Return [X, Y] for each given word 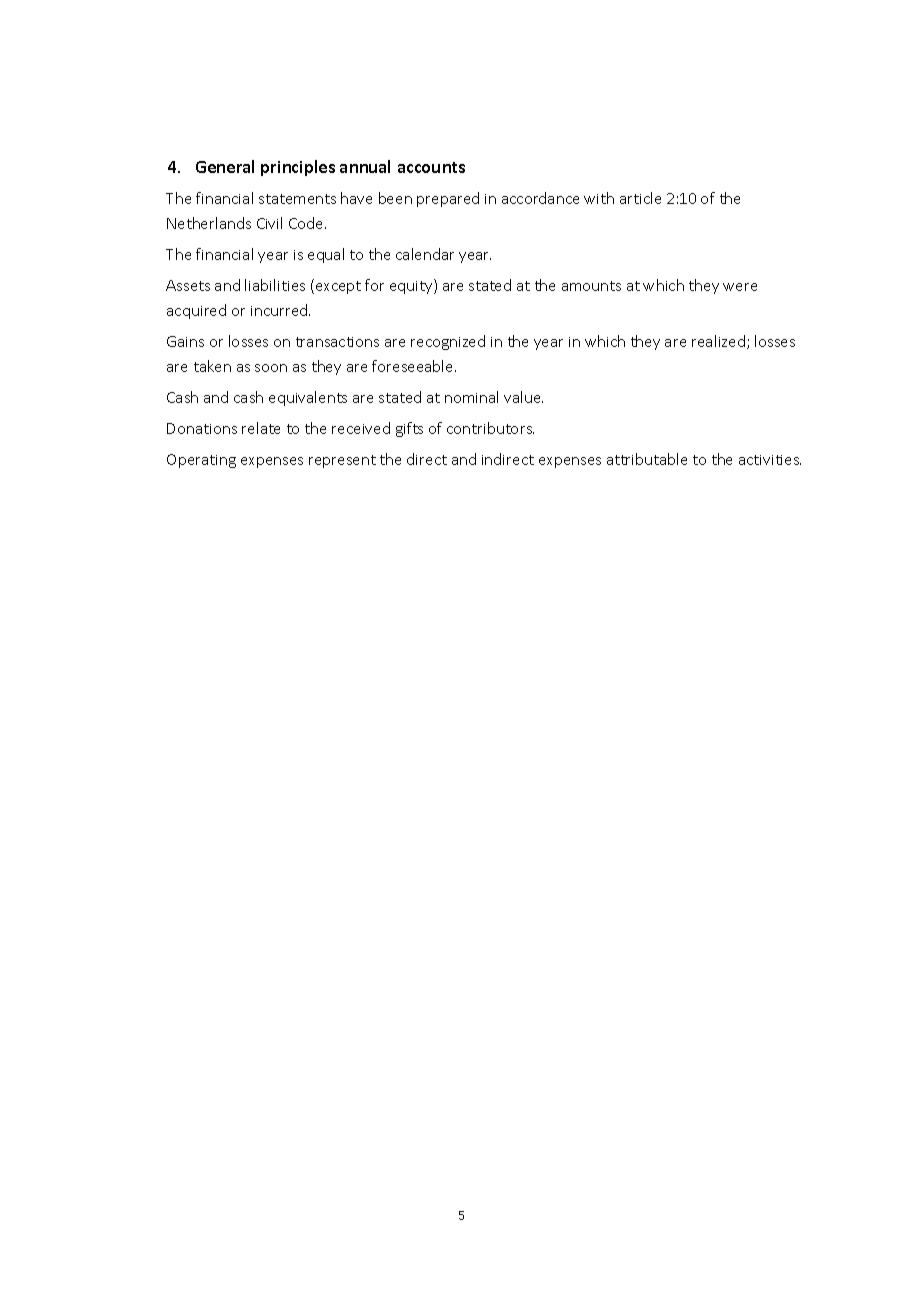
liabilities [275, 285]
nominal [471, 397]
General [225, 166]
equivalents [308, 398]
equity [412, 286]
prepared [448, 199]
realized [718, 341]
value [523, 397]
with [599, 198]
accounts [431, 167]
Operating [201, 461]
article [640, 198]
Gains [185, 341]
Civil [269, 223]
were [740, 287]
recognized [448, 342]
